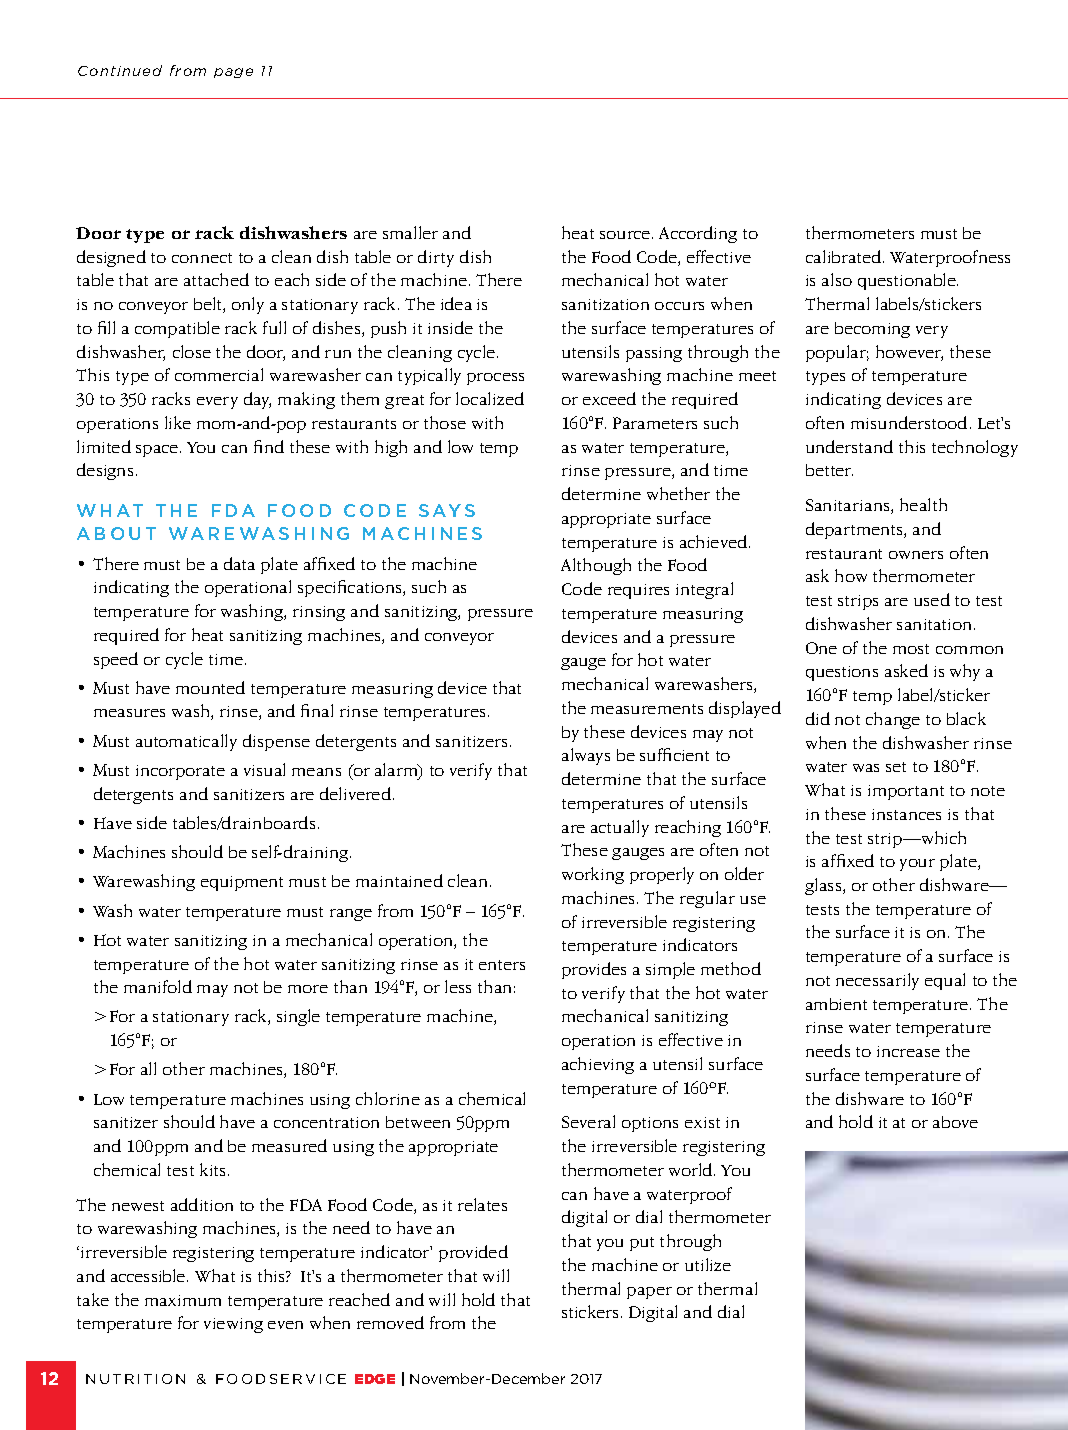 The width and height of the screenshot is (1068, 1430). Describe the element at coordinates (893, 720) in the screenshot. I see `change` at that location.
